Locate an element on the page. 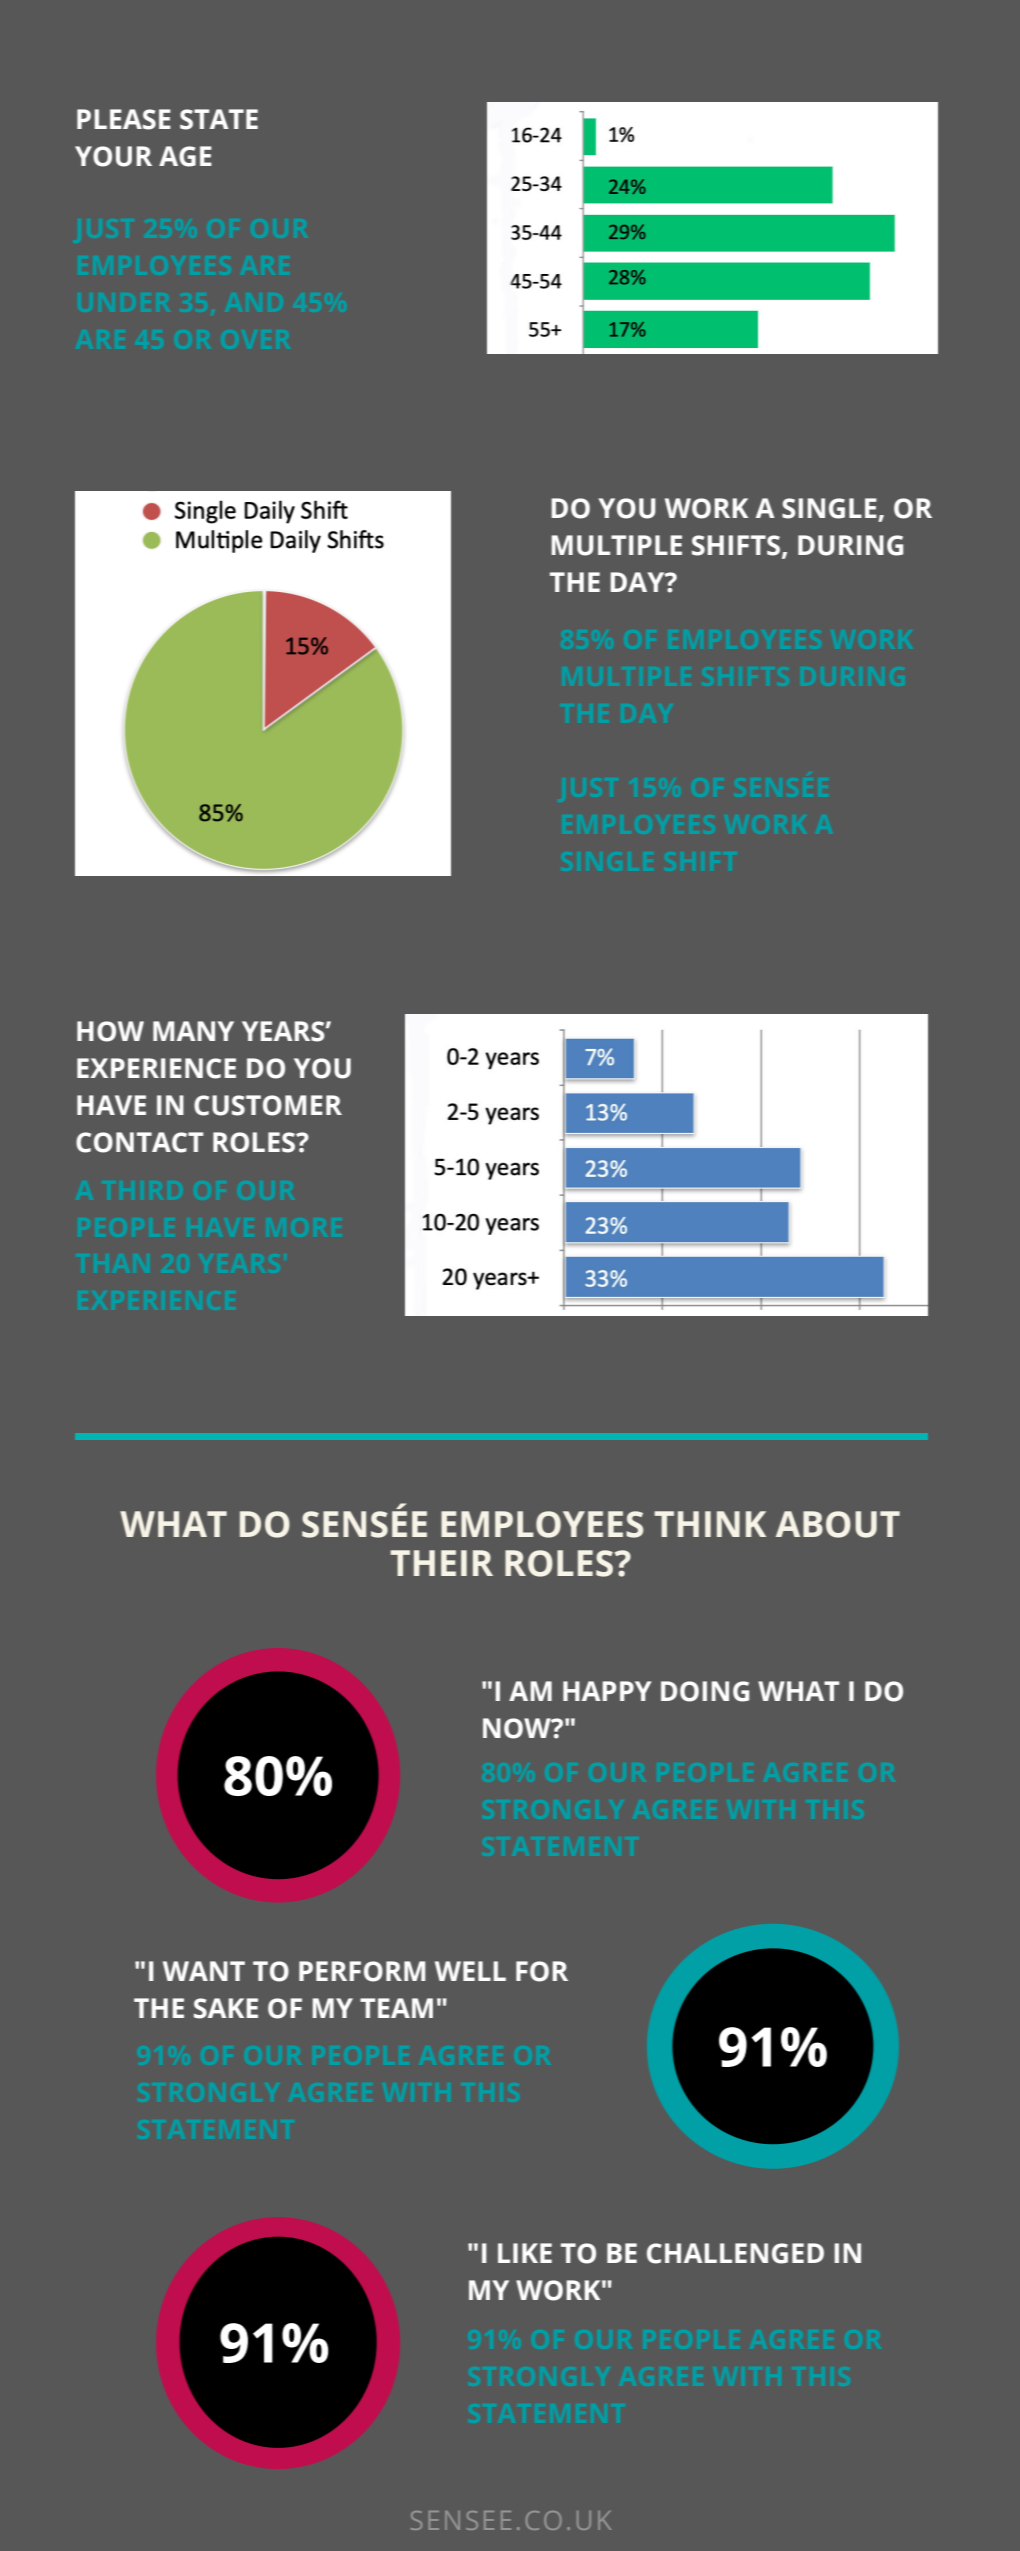 This document has width=1020, height=2551. AGE is located at coordinates (185, 156).
